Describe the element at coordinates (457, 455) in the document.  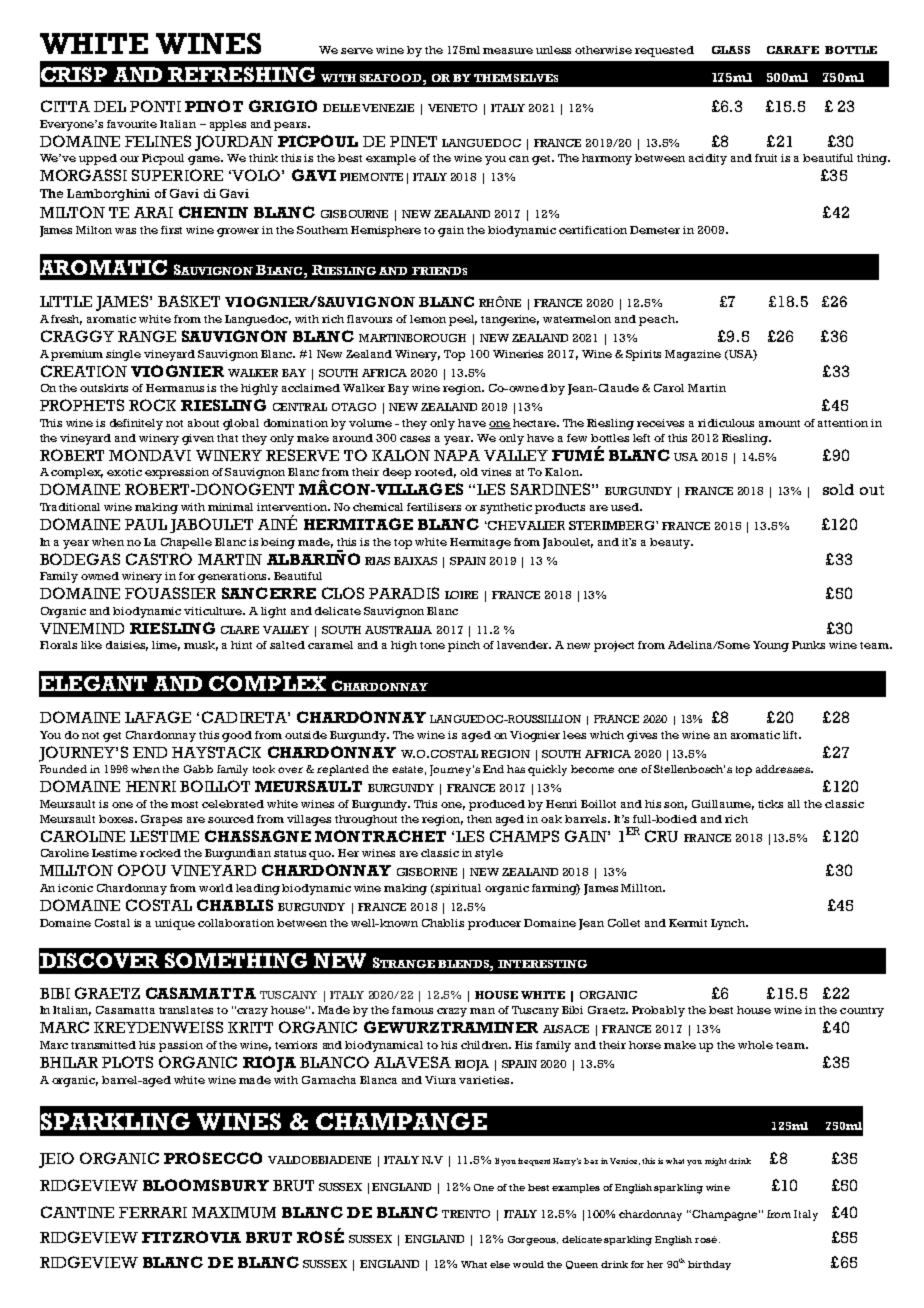
I see `NAPA` at that location.
